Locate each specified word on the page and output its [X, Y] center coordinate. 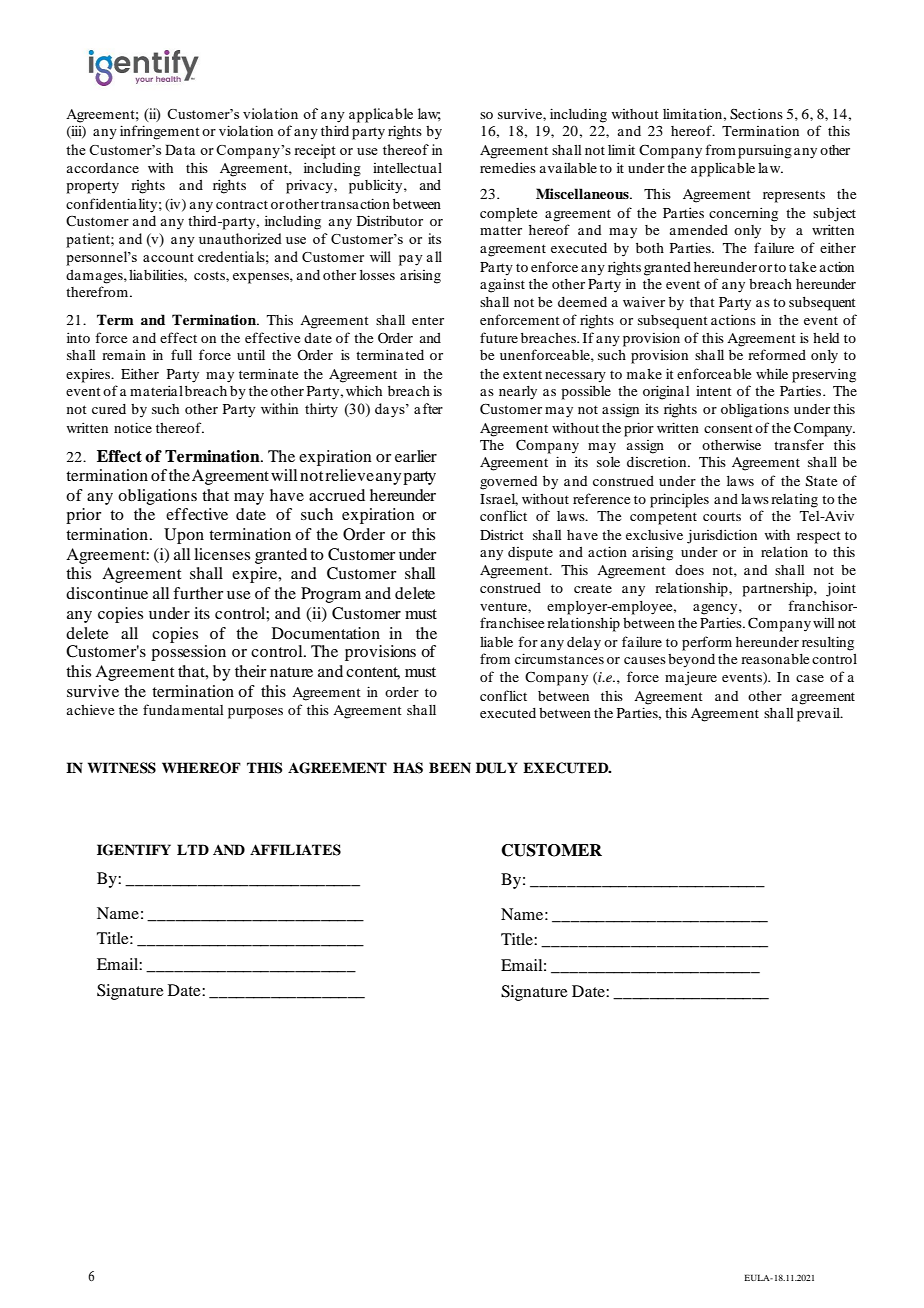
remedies [508, 167]
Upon [184, 536]
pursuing [765, 151]
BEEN [450, 767]
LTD [193, 849]
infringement [160, 132]
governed [508, 483]
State [821, 481]
